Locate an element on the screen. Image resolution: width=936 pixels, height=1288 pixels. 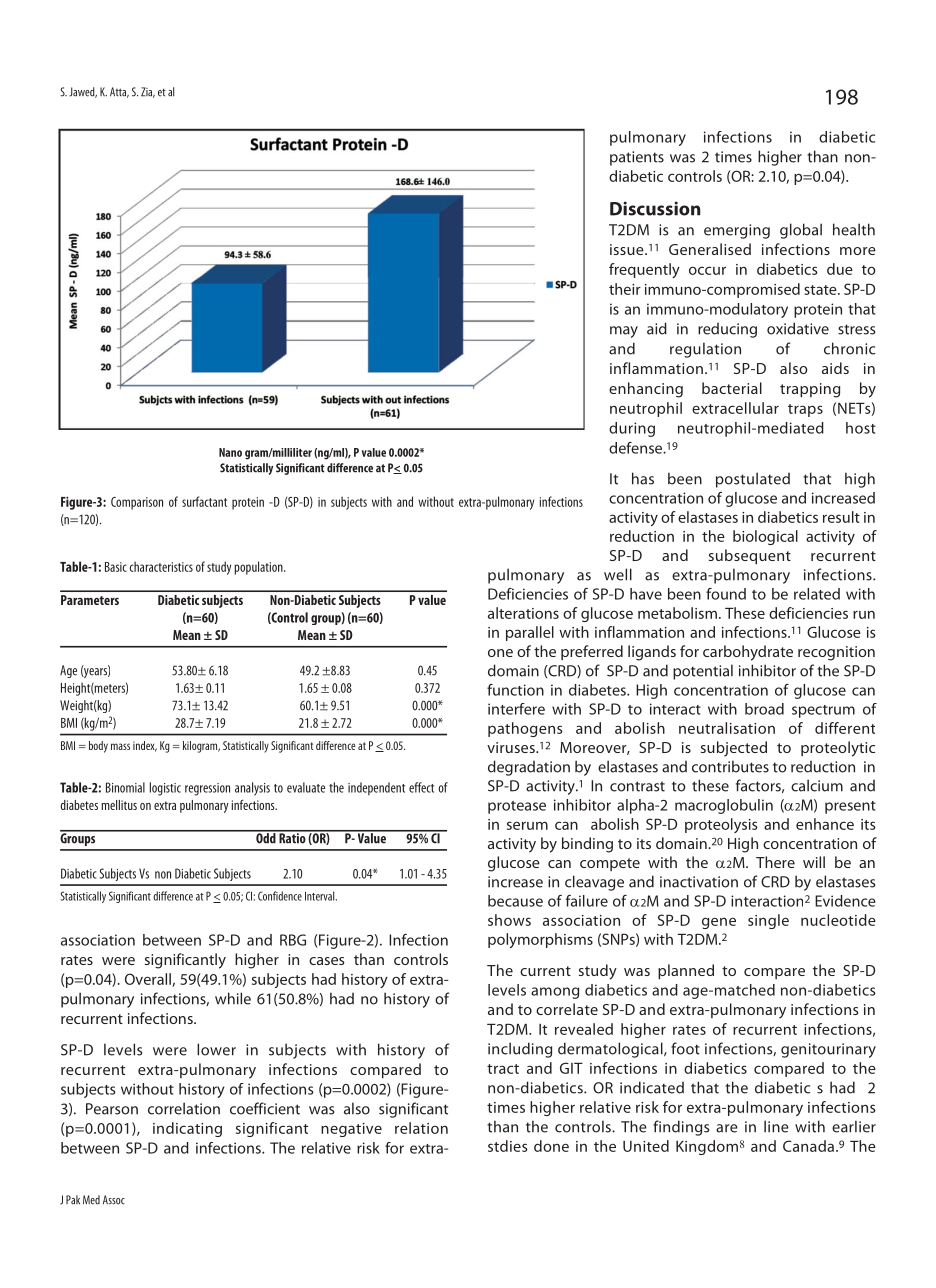
Zia is located at coordinates (148, 92).
